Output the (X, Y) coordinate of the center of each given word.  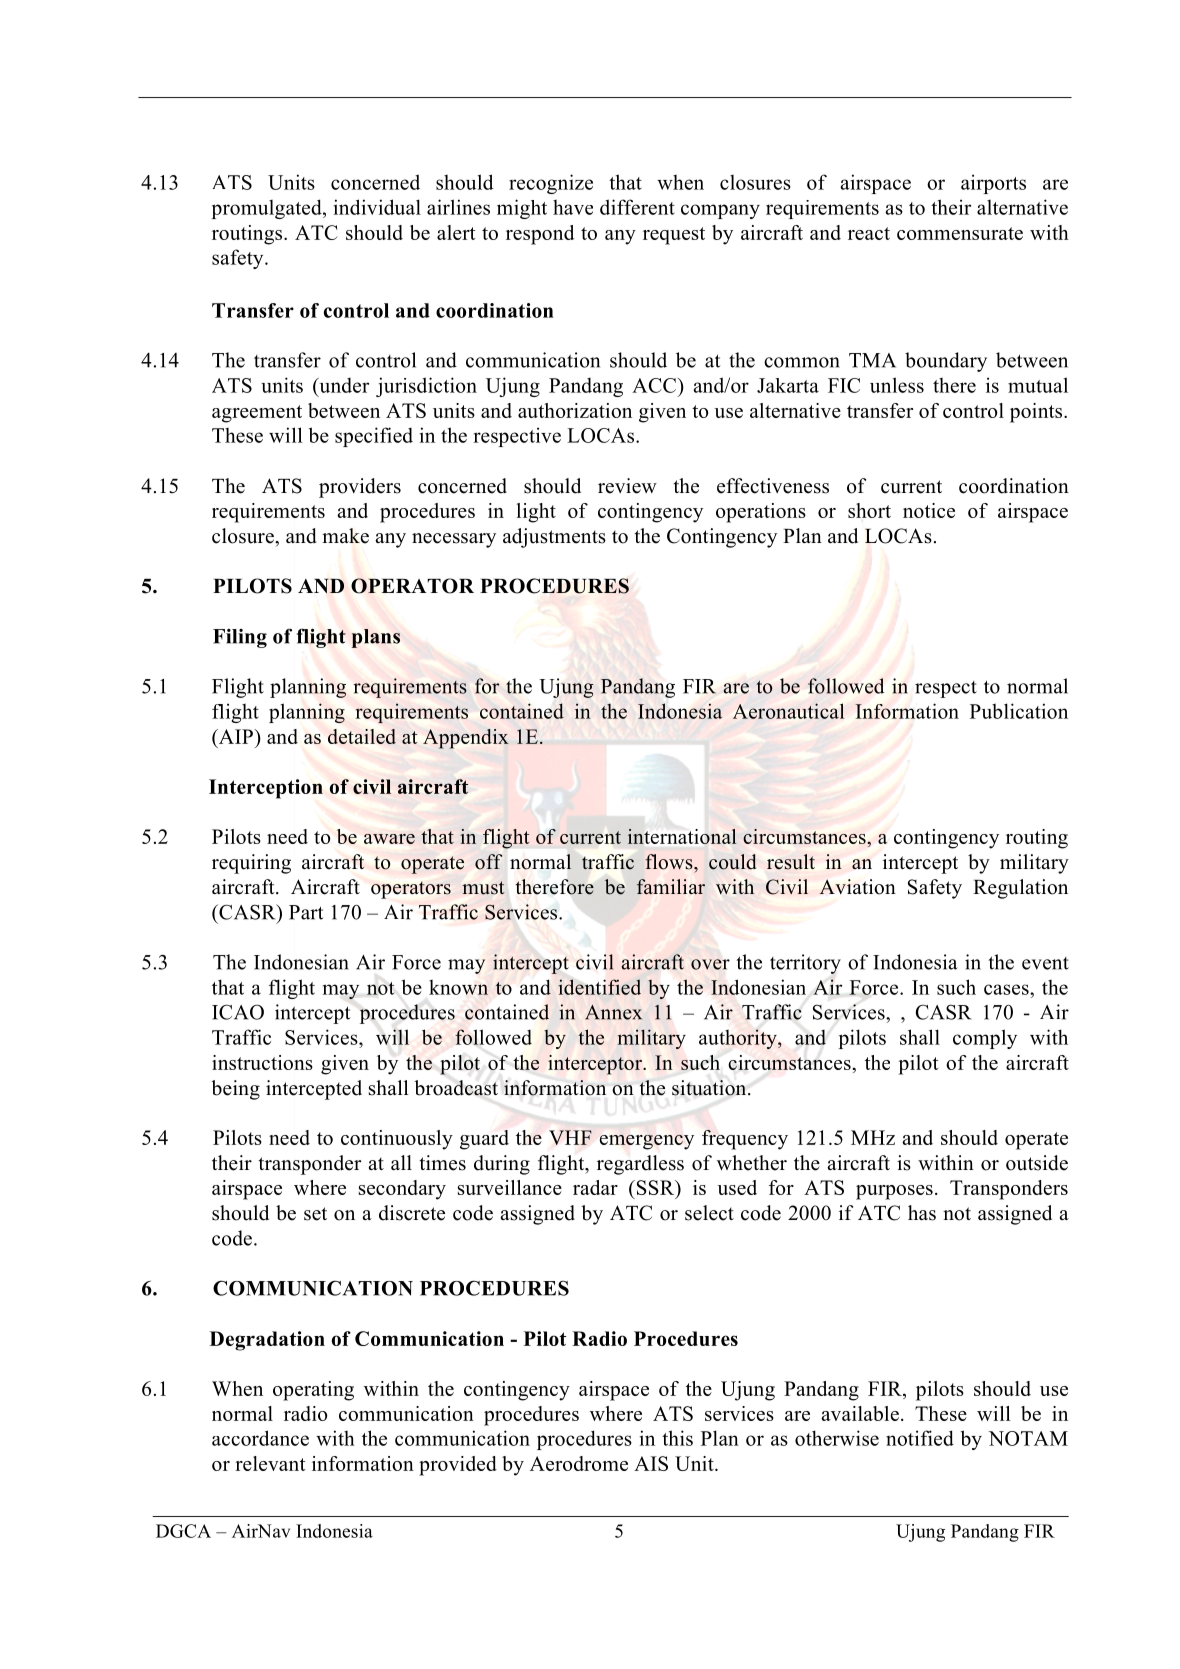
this (677, 1438)
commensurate (960, 233)
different (637, 207)
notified (920, 1438)
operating (313, 1391)
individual (377, 207)
